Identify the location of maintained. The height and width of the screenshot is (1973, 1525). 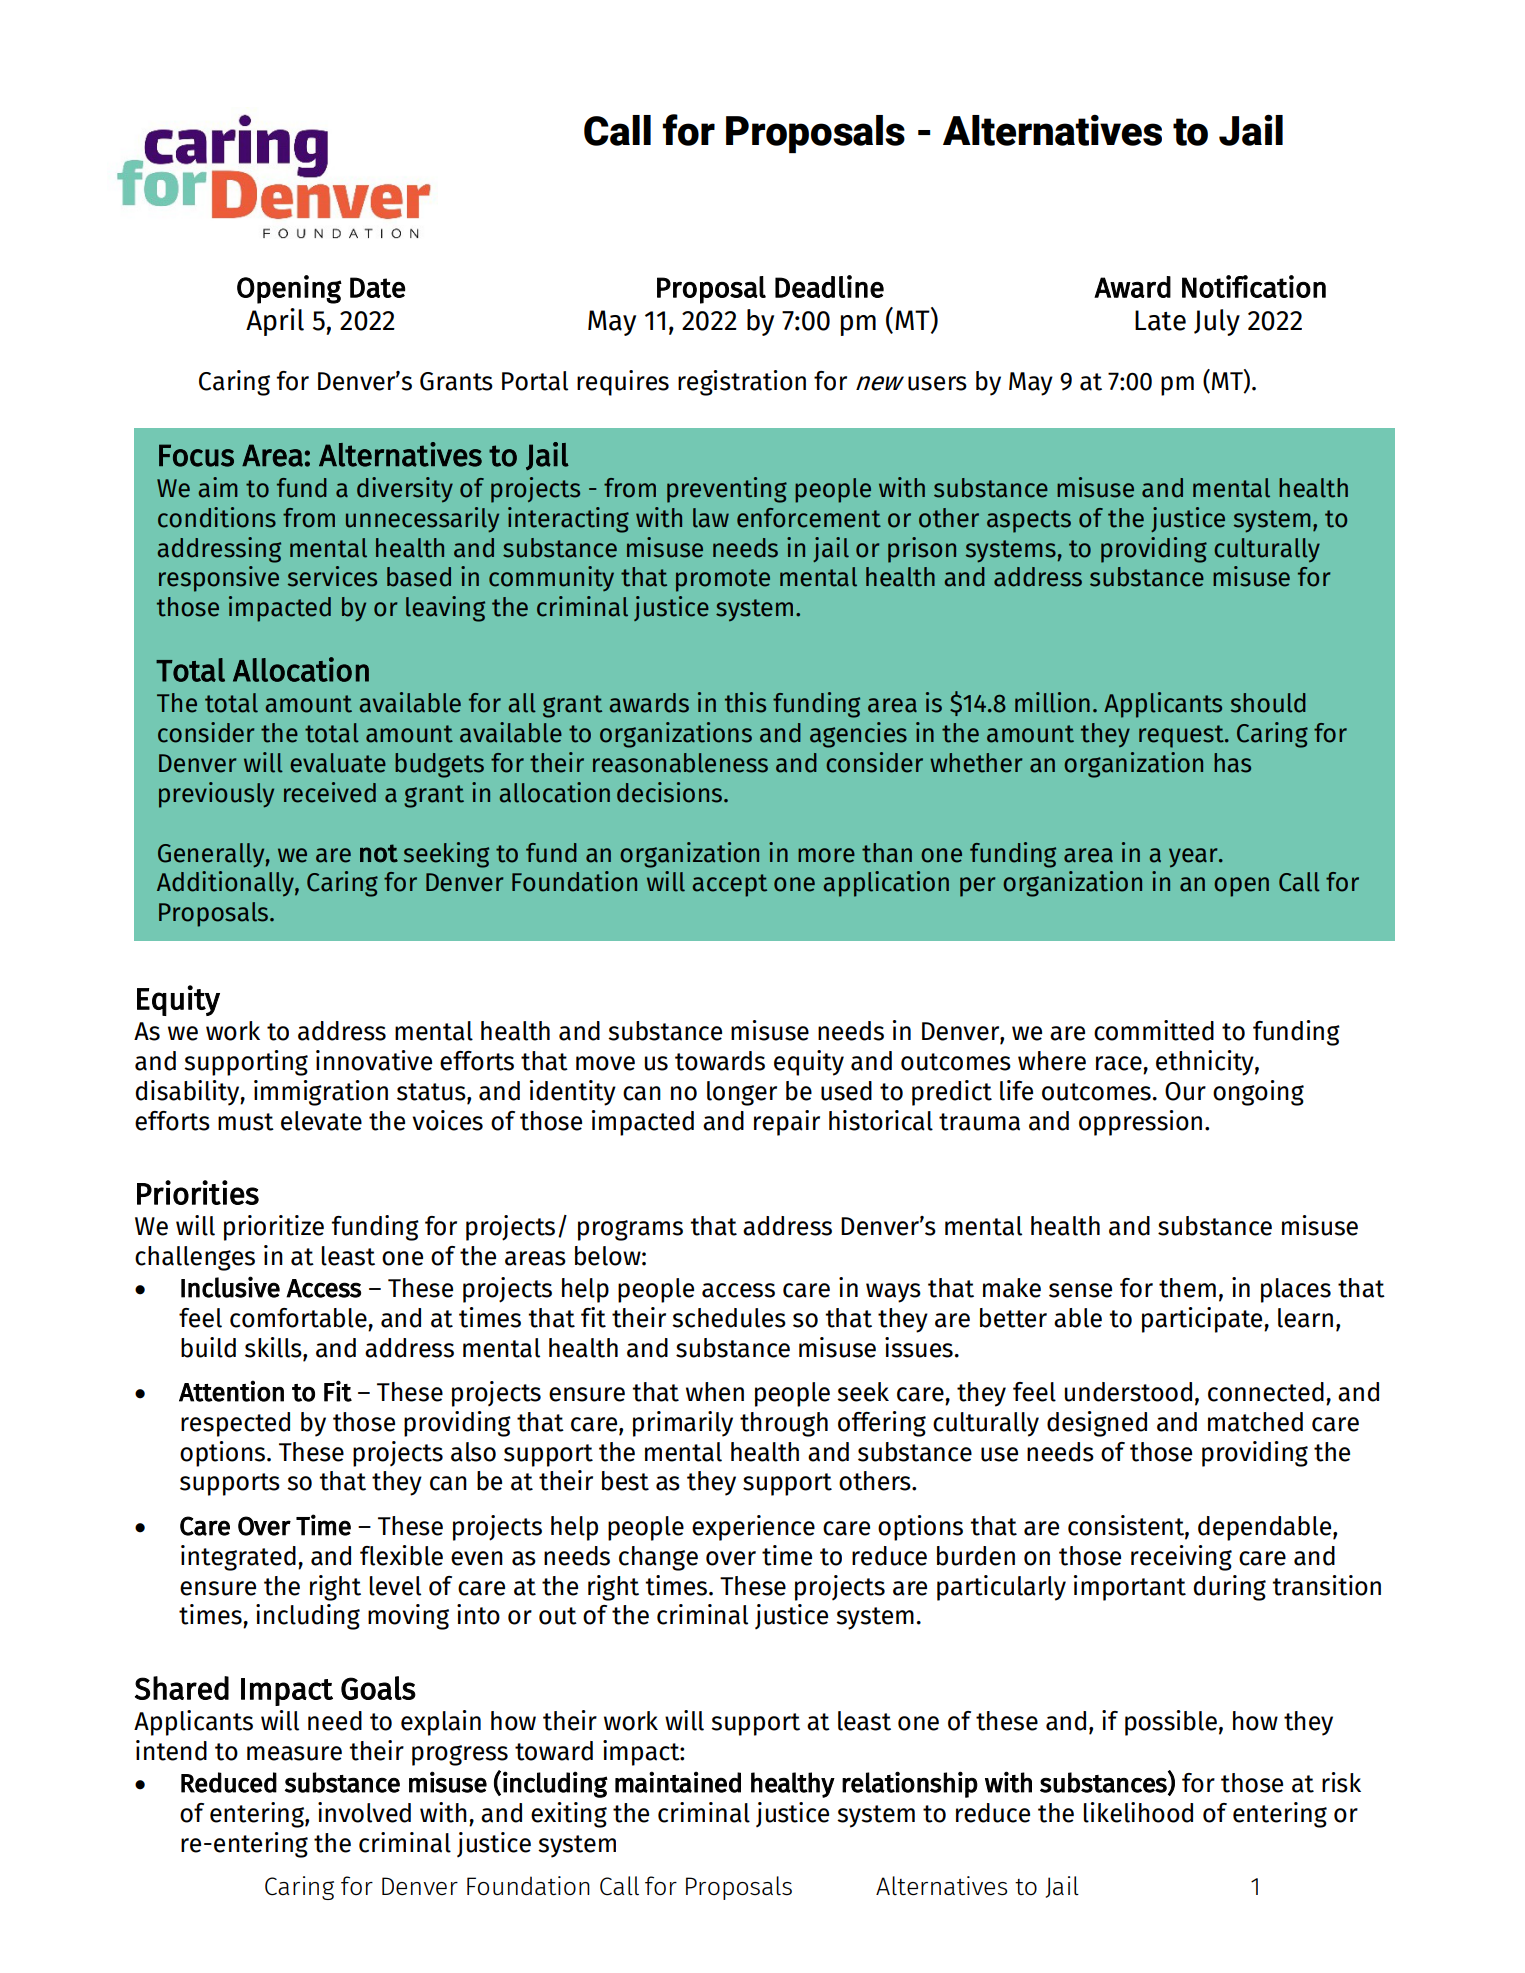
(678, 1782).
